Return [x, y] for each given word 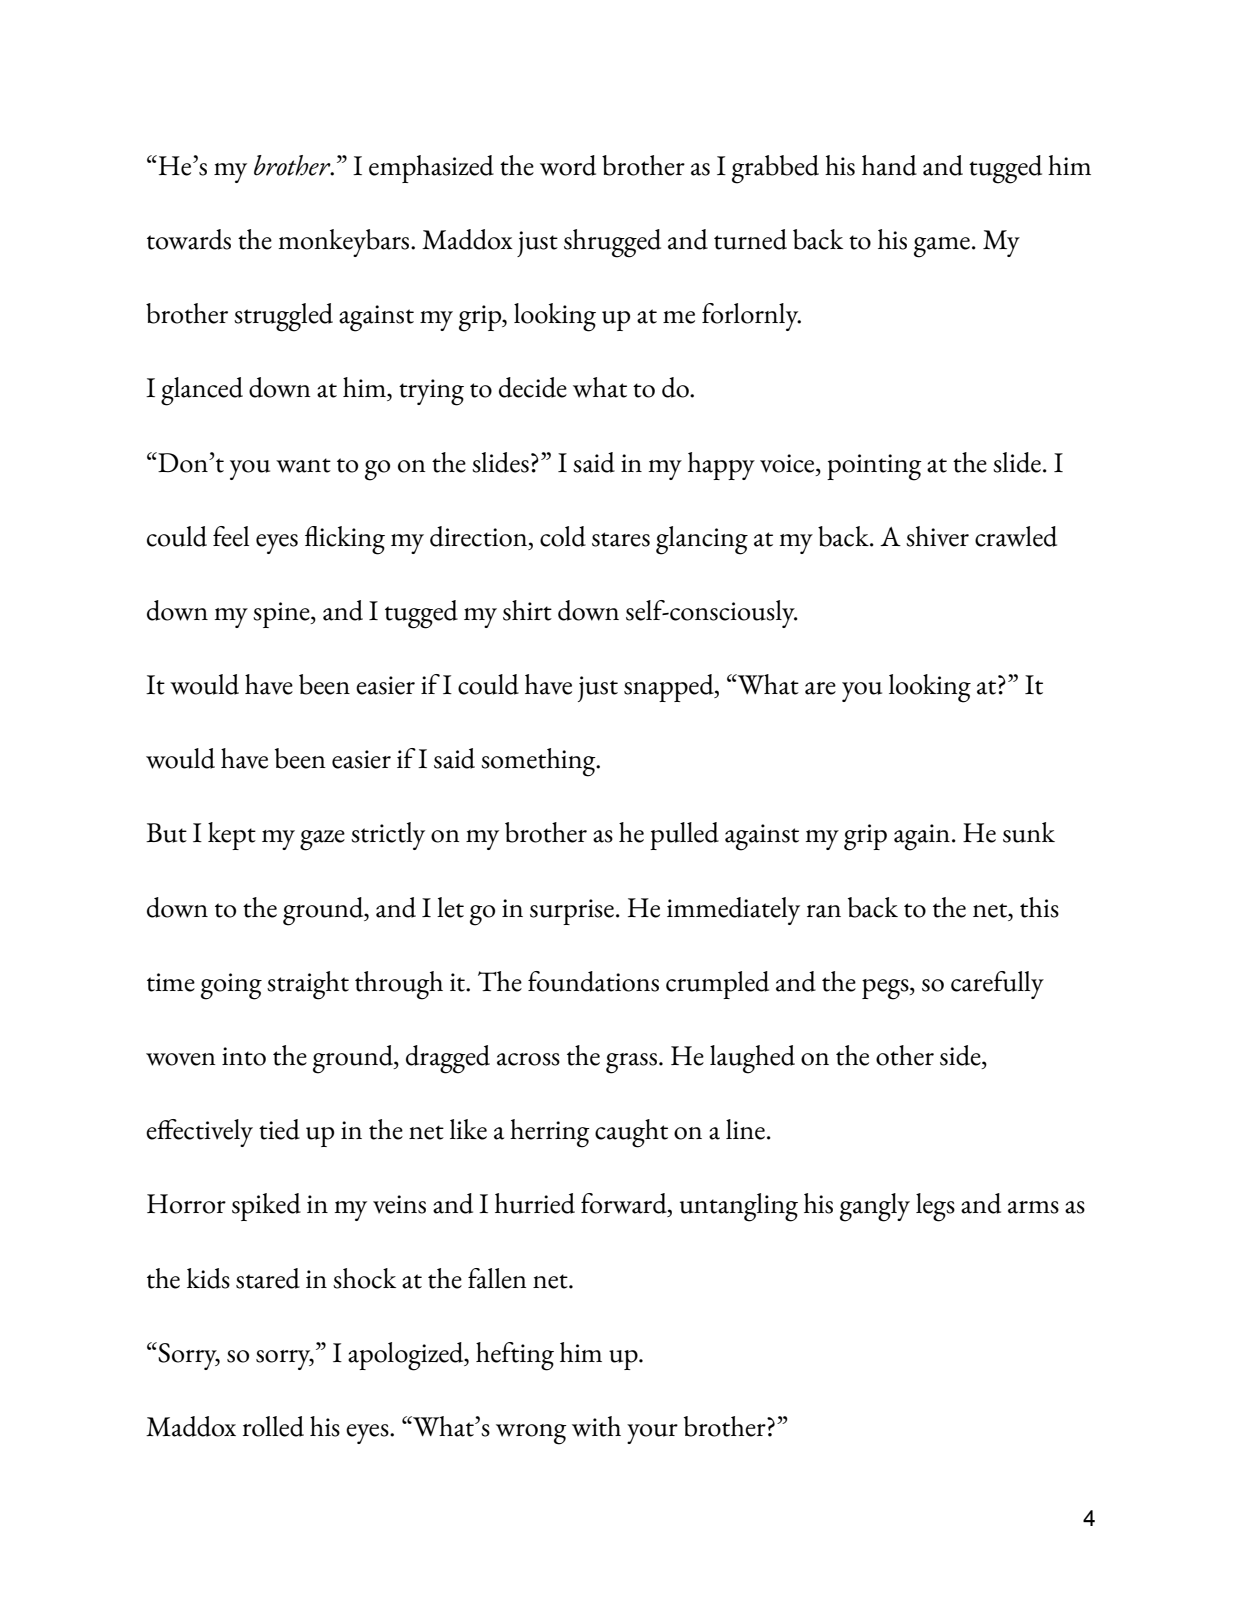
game [942, 247]
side [961, 1055]
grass [631, 1063]
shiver [937, 536]
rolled [273, 1426]
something [539, 762]
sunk [1029, 832]
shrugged [612, 243]
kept [232, 836]
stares [621, 539]
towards [189, 239]
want [303, 465]
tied [279, 1129]
